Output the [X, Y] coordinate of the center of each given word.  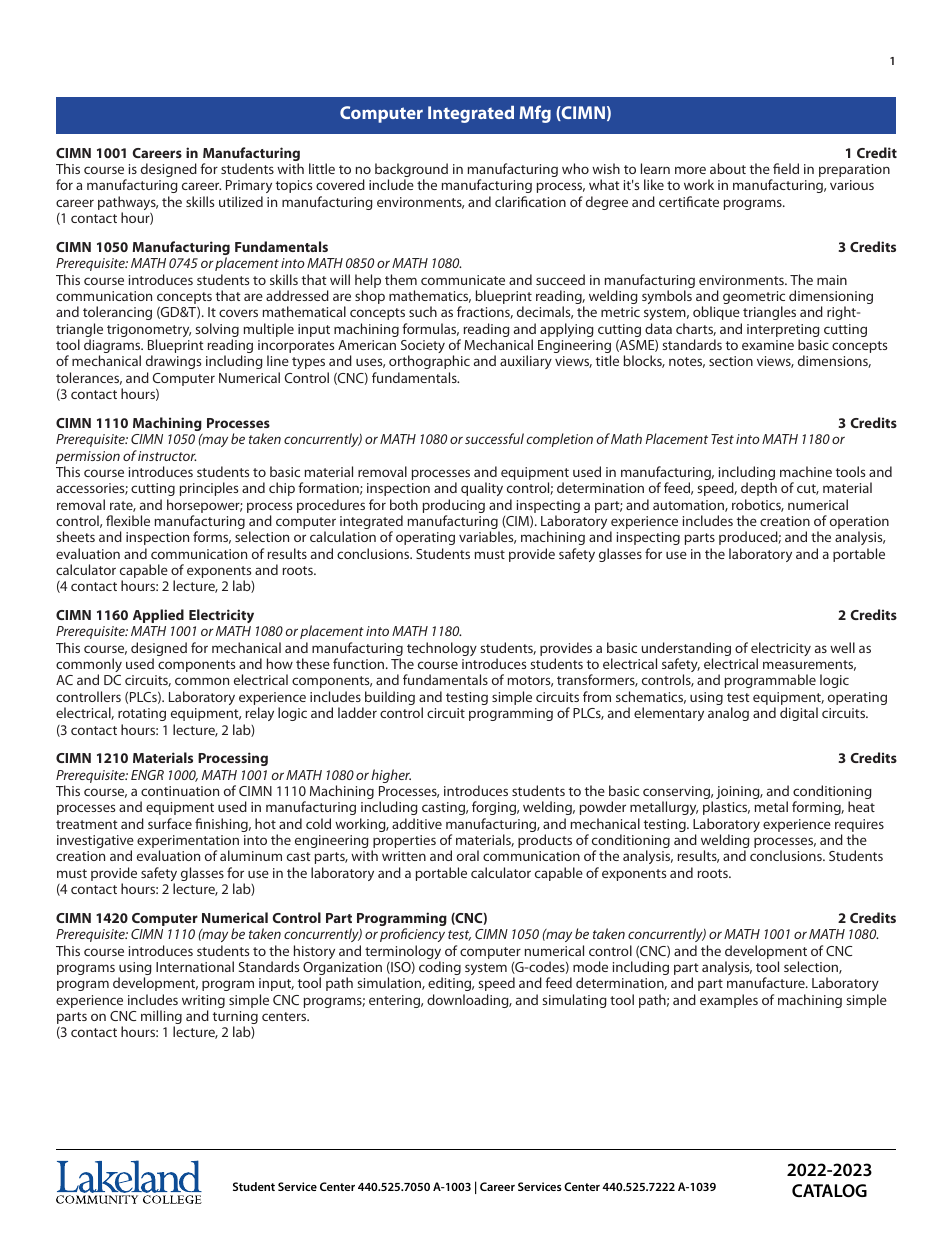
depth [759, 489]
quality [482, 489]
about [728, 168]
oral [468, 855]
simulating [574, 1001]
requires [859, 827]
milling [161, 1018]
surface [170, 823]
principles [209, 489]
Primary [249, 188]
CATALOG [829, 1190]
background [411, 171]
